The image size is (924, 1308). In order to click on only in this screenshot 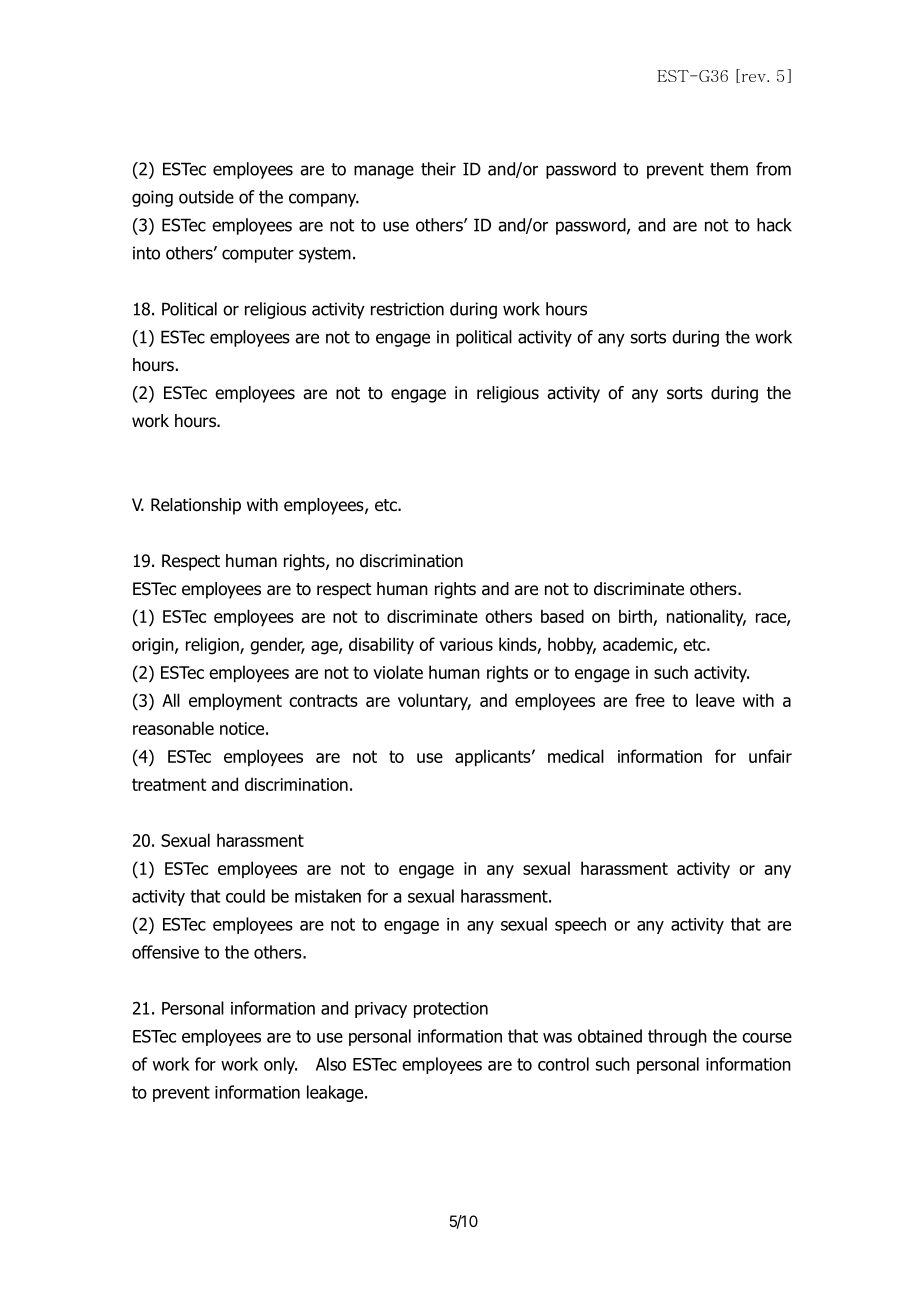, I will do `click(280, 1065)`.
